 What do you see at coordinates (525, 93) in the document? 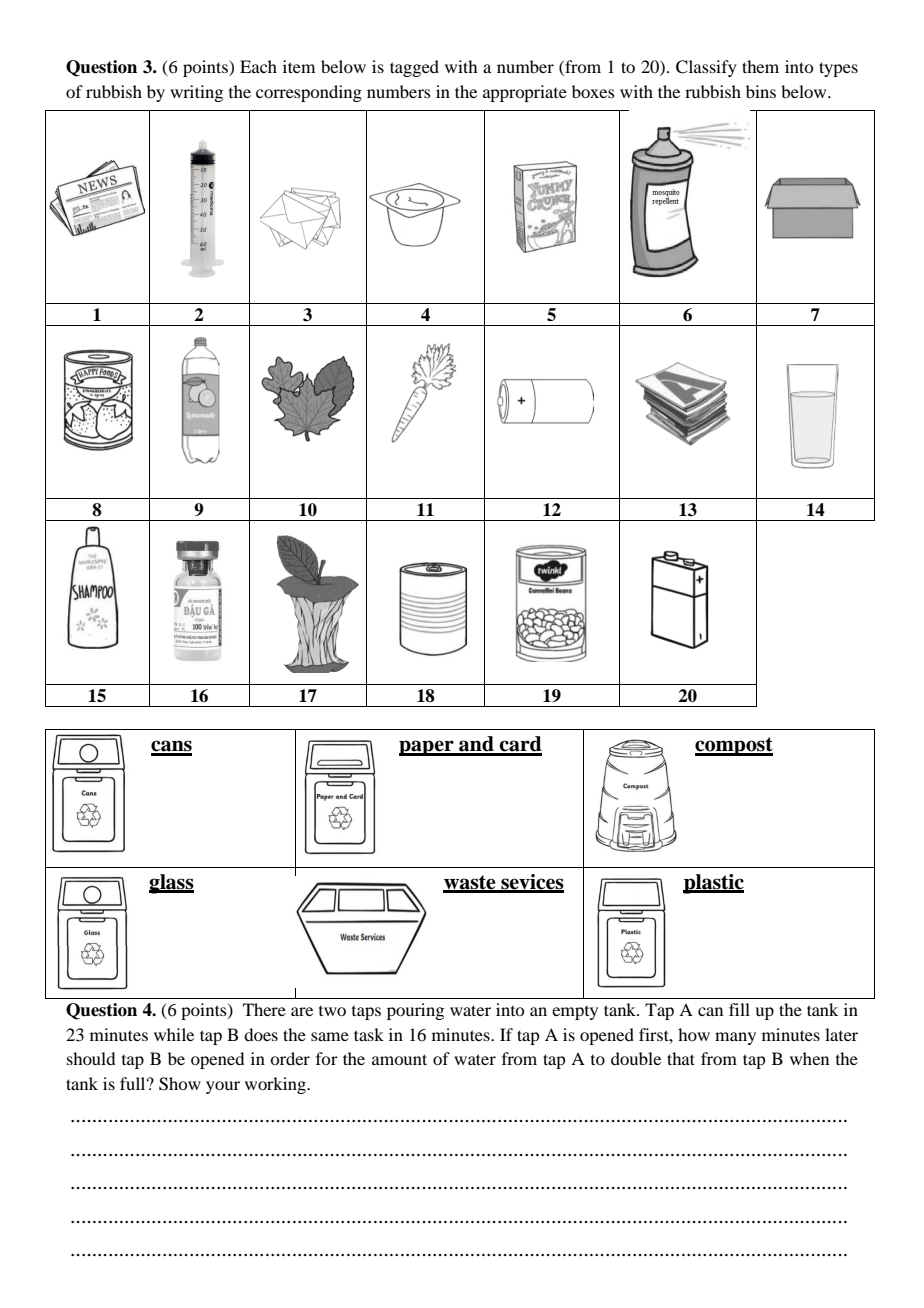
I see `appropriate` at bounding box center [525, 93].
